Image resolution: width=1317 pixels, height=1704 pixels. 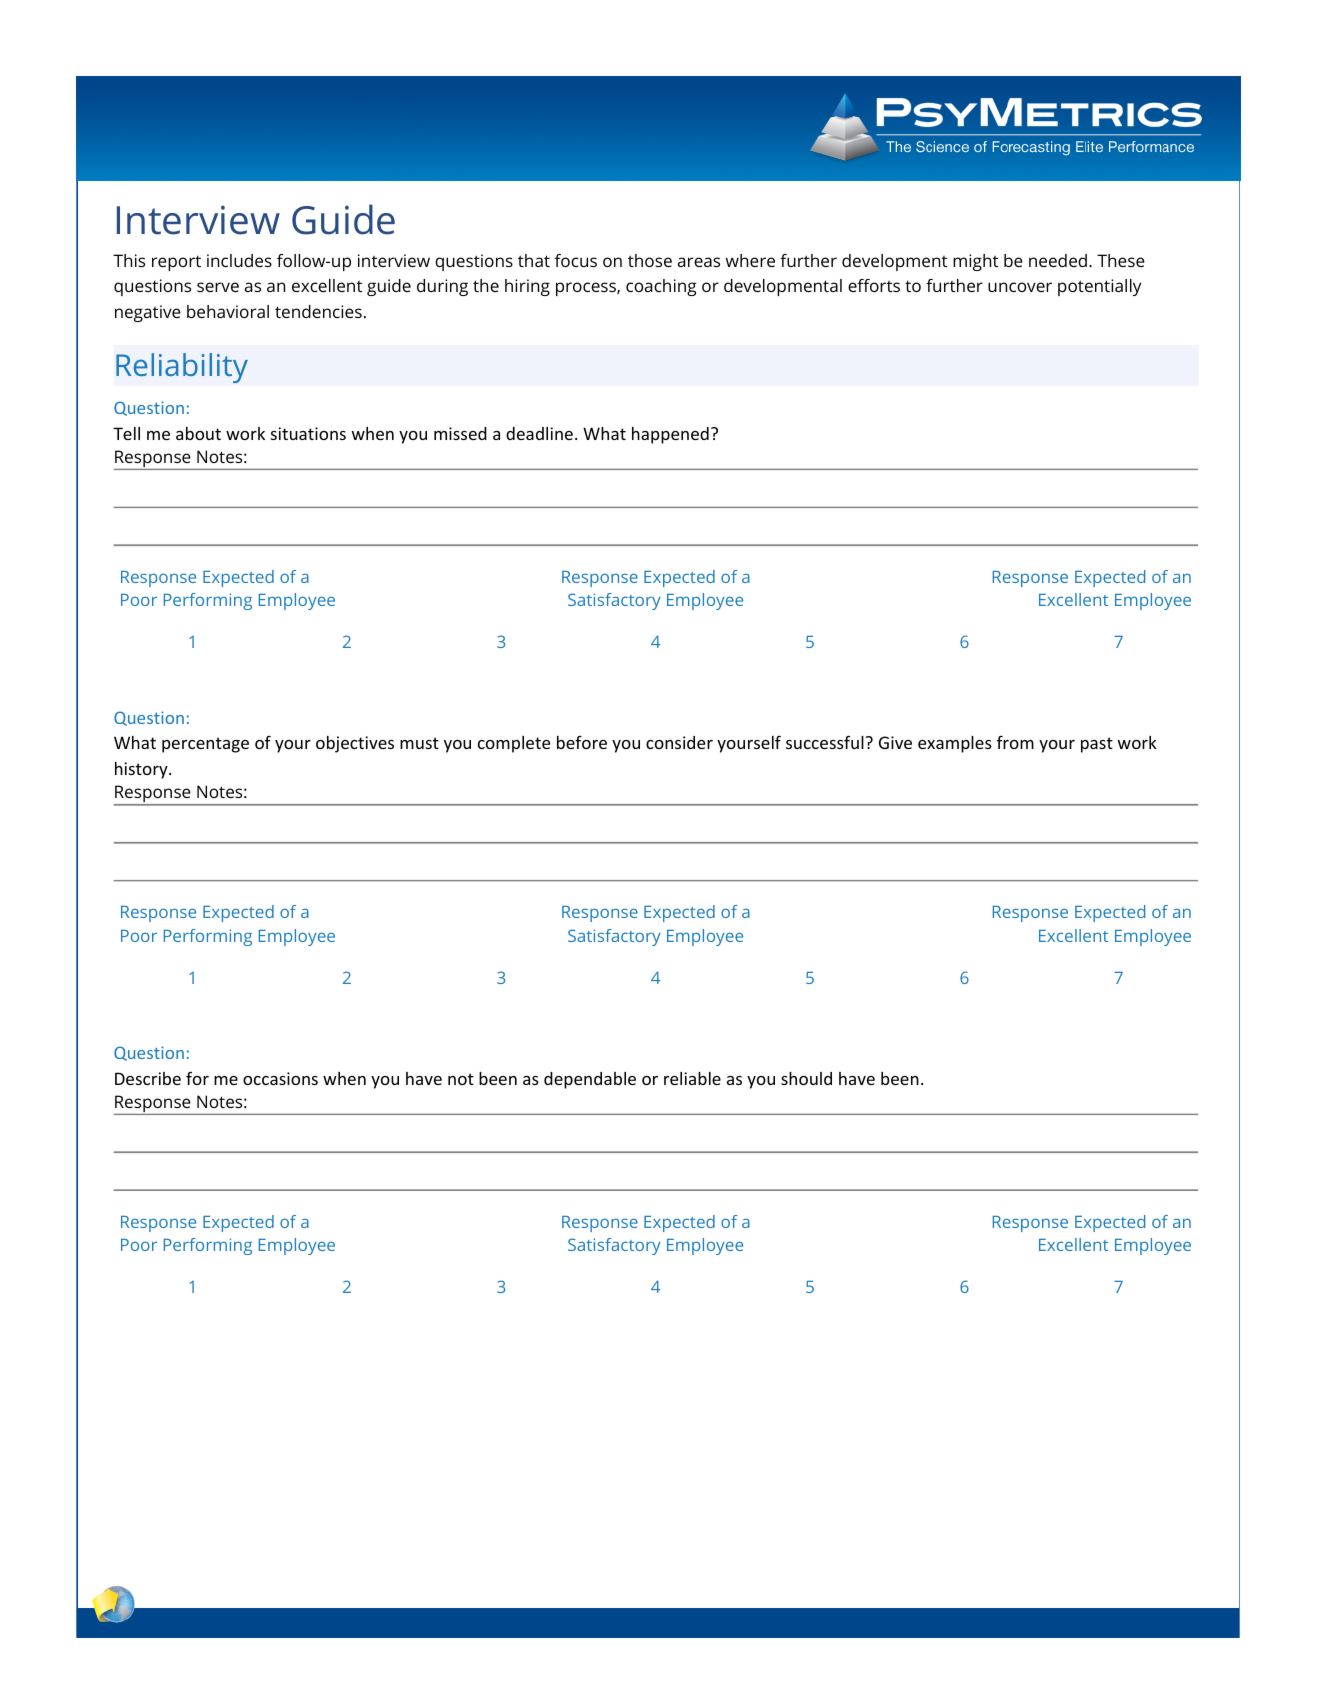 I want to click on serve, so click(x=218, y=287).
